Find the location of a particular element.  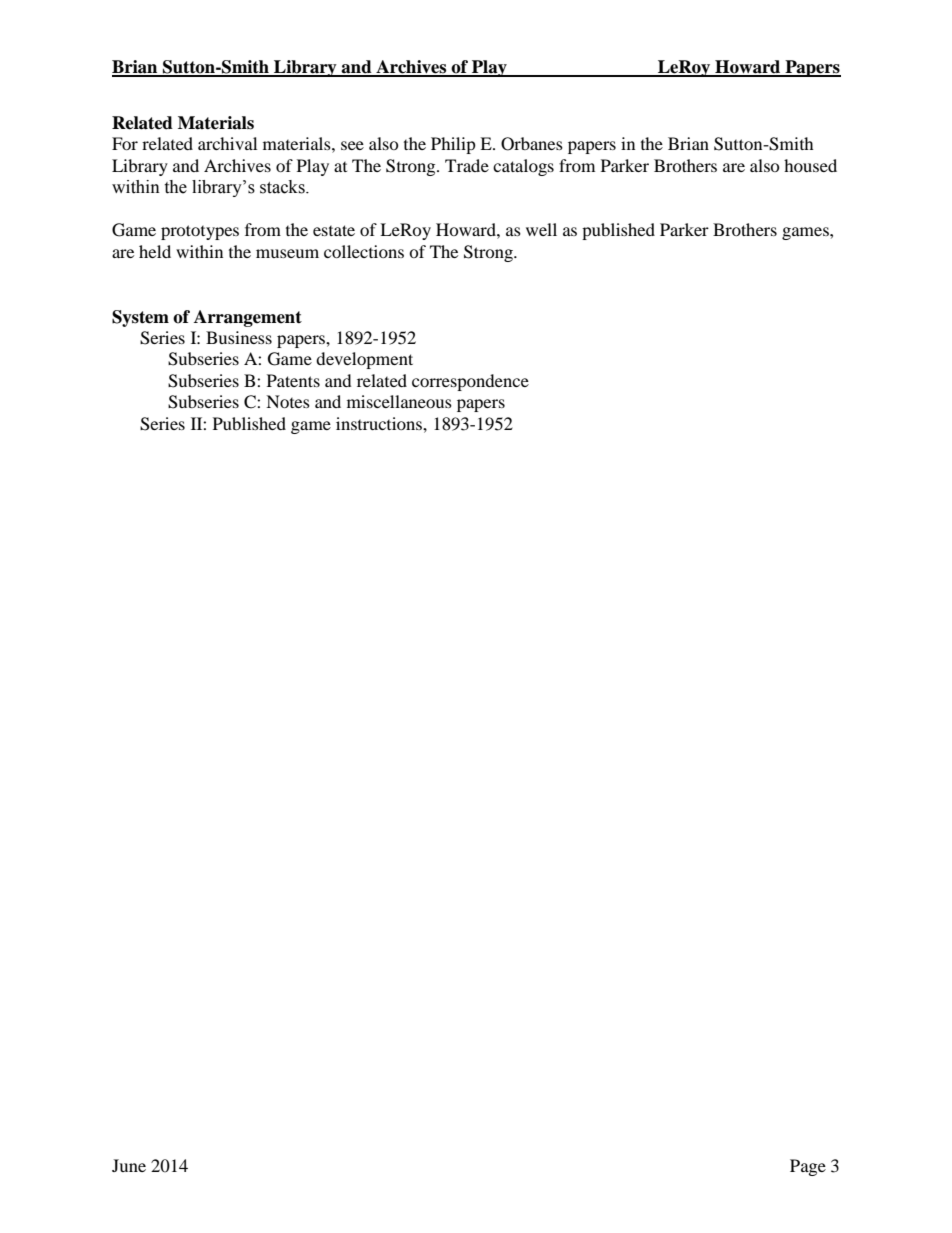

Trade is located at coordinates (467, 165).
